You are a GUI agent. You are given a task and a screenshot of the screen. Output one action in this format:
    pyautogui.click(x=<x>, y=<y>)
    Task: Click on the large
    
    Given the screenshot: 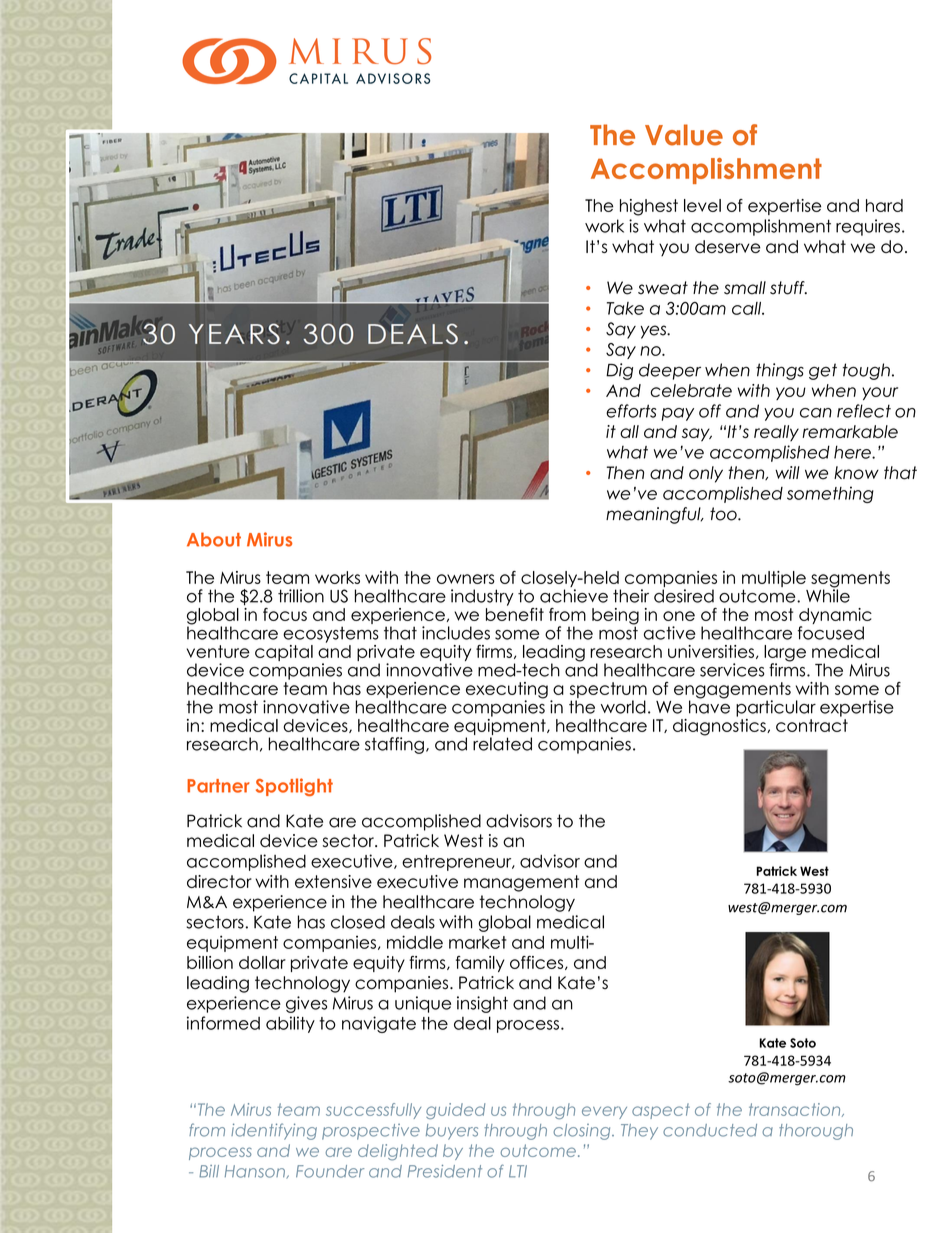 What is the action you would take?
    pyautogui.click(x=785, y=654)
